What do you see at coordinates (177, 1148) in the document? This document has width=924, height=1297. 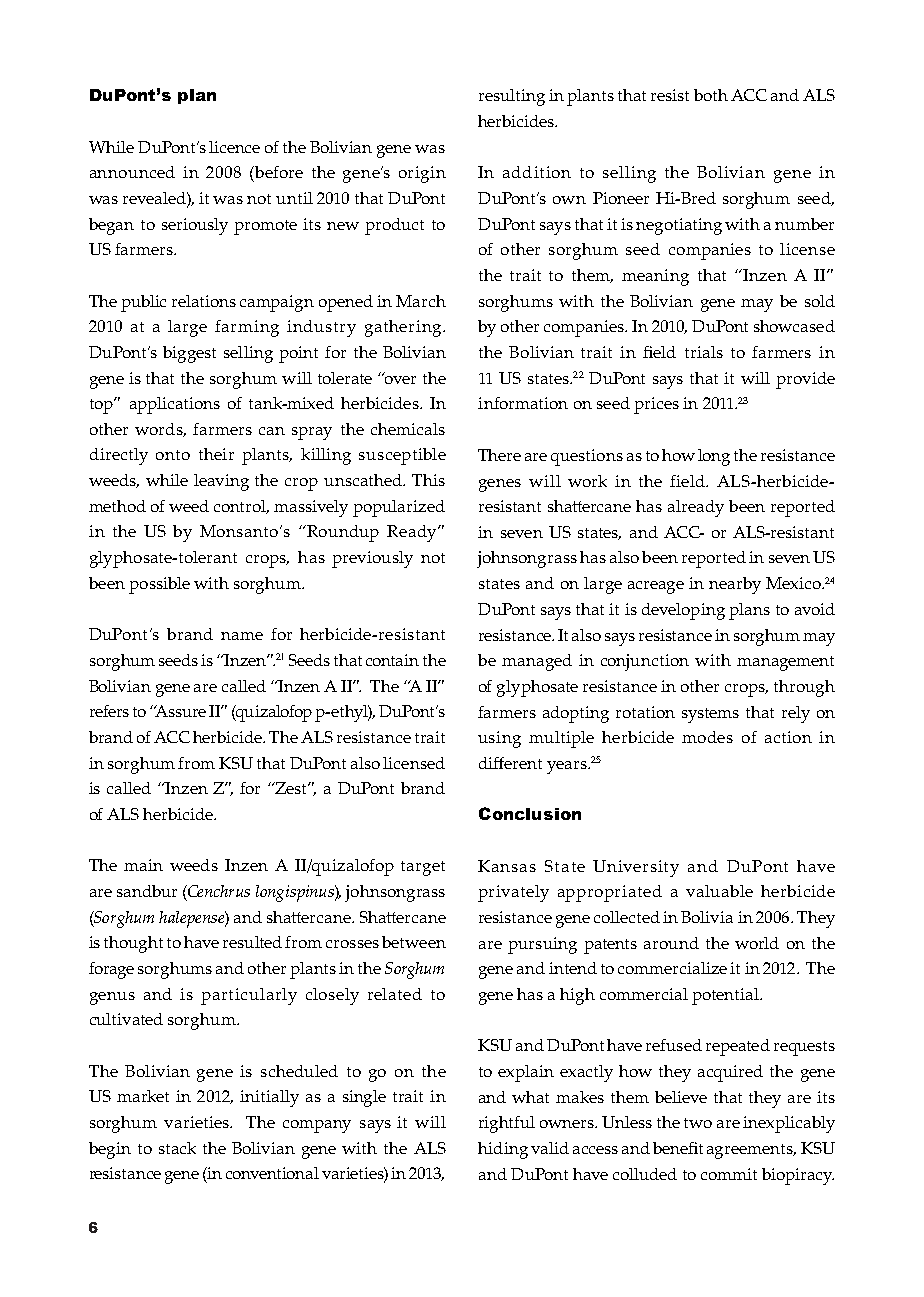 I see `stack` at bounding box center [177, 1148].
